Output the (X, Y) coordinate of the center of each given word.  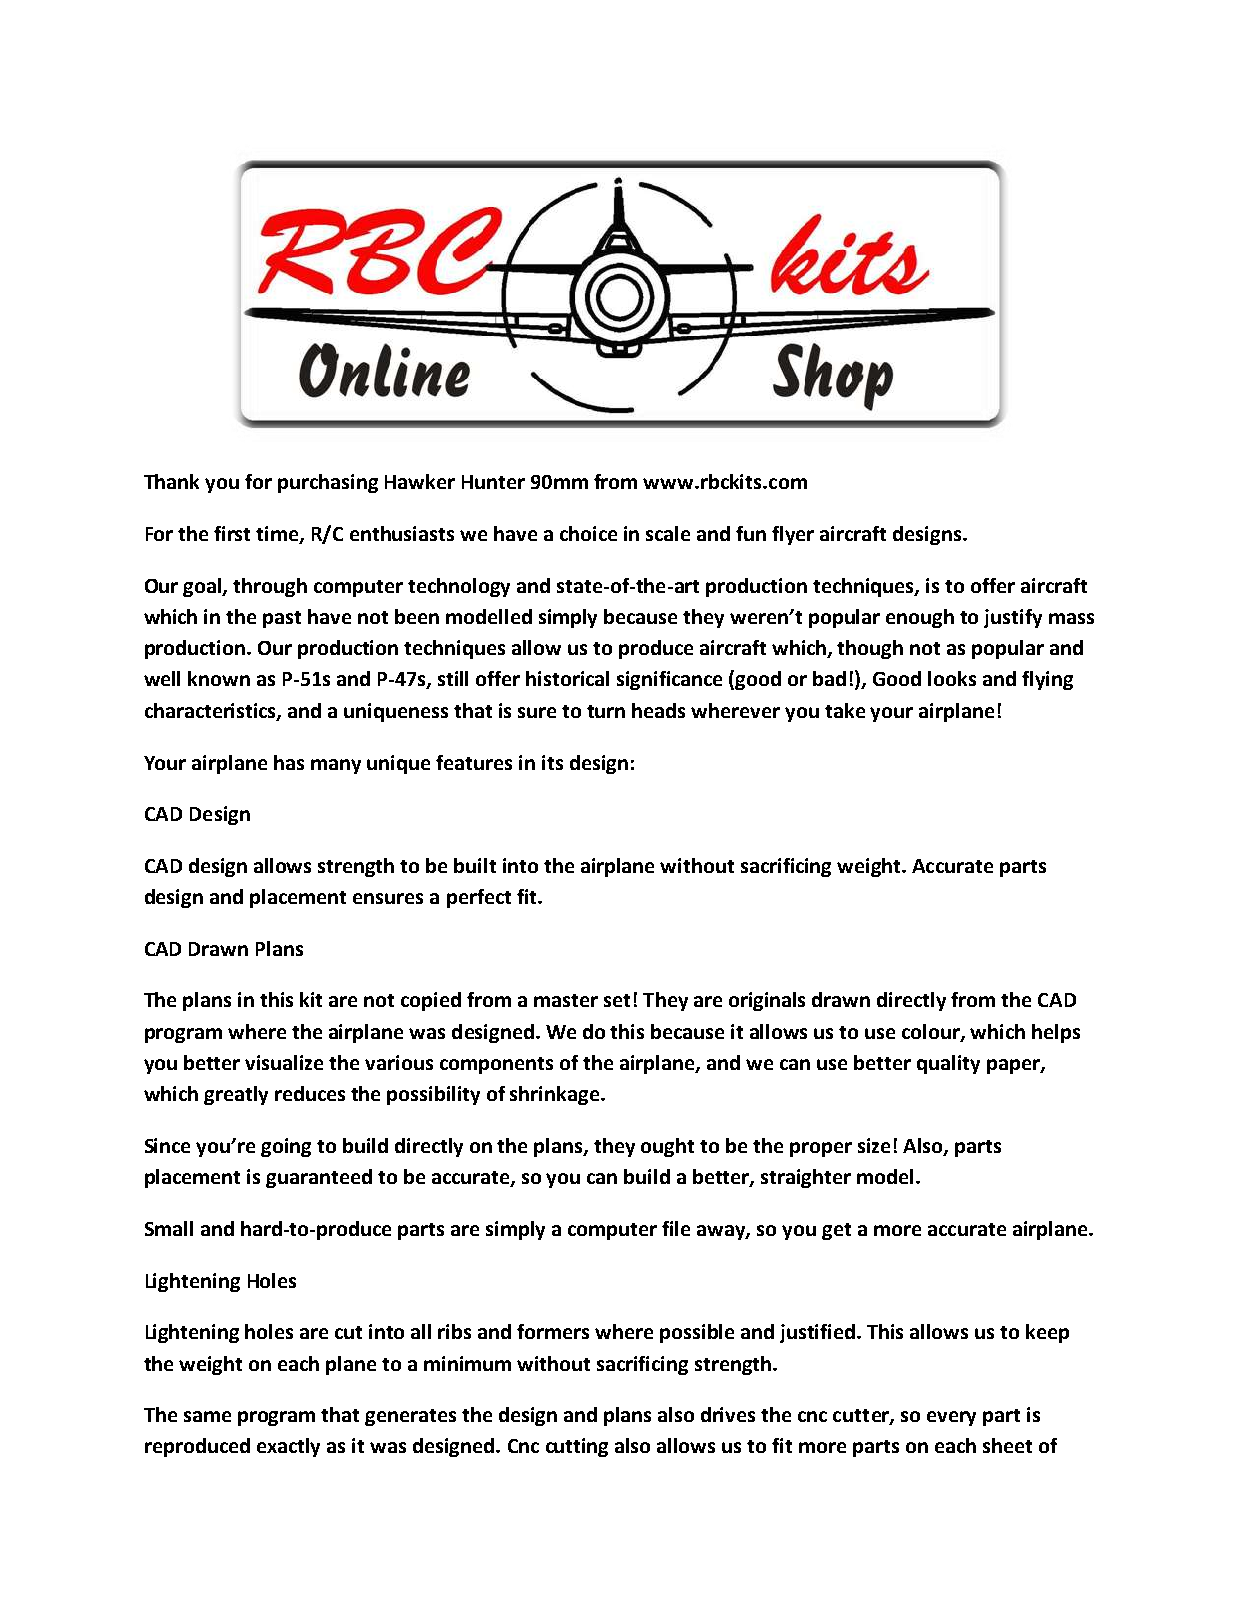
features (474, 762)
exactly (288, 1447)
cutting (577, 1447)
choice (588, 533)
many (336, 766)
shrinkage (556, 1095)
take (845, 710)
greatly (236, 1095)
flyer (793, 535)
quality (948, 1064)
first (232, 533)
